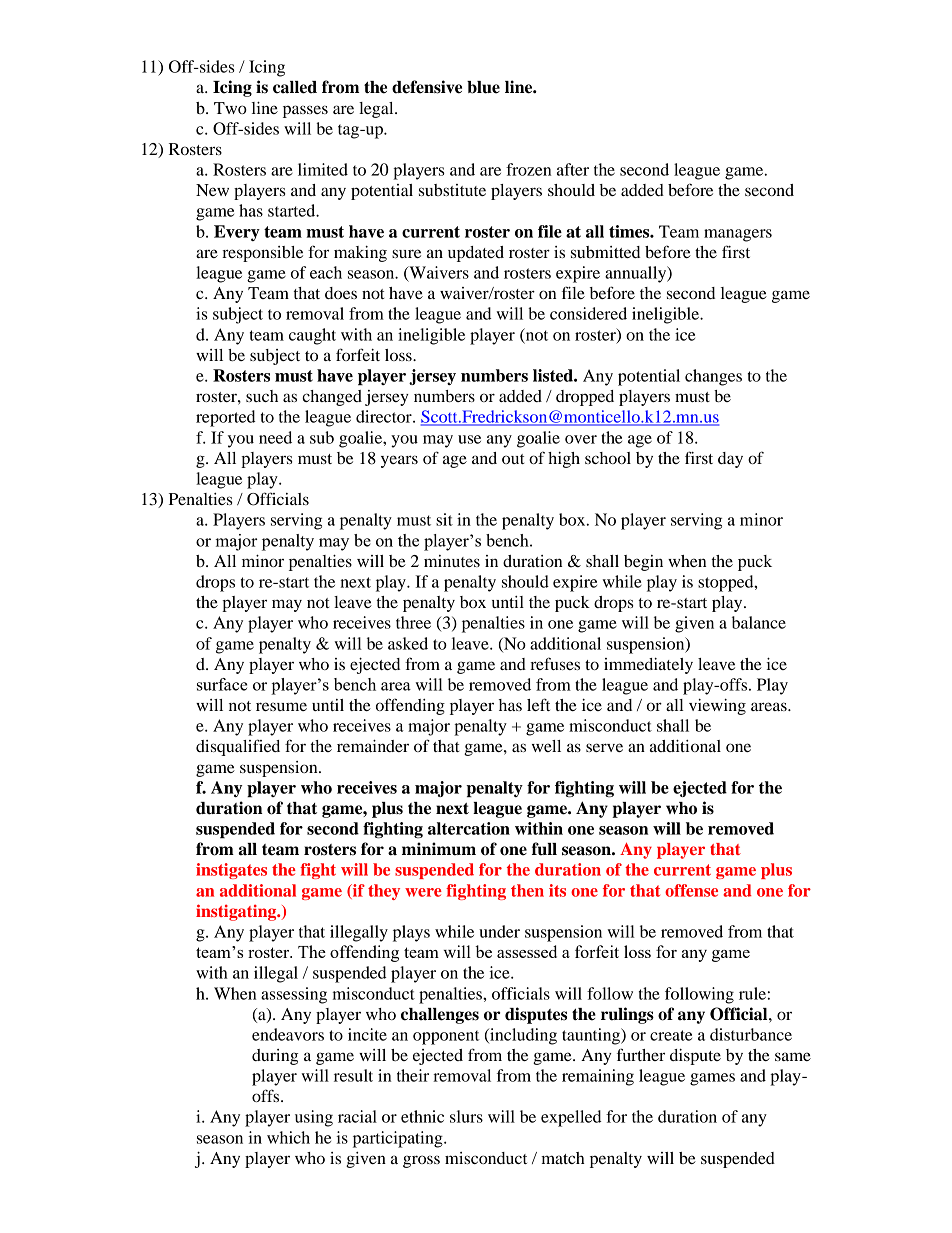 The width and height of the screenshot is (952, 1233). I want to click on offense, so click(691, 890).
